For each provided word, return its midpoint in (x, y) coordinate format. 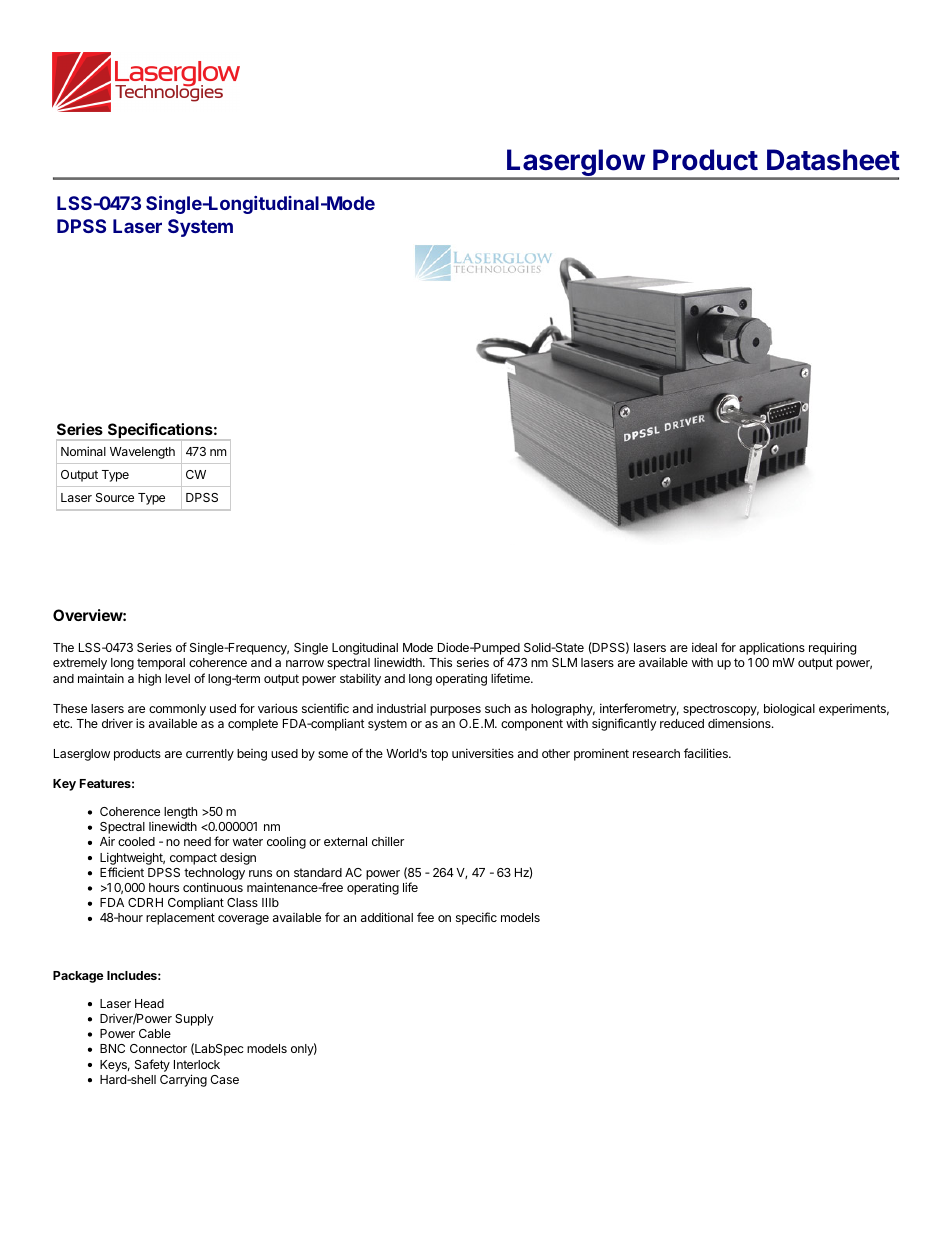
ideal (704, 647)
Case (224, 1079)
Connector (158, 1048)
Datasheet (833, 160)
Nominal (83, 451)
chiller (388, 841)
